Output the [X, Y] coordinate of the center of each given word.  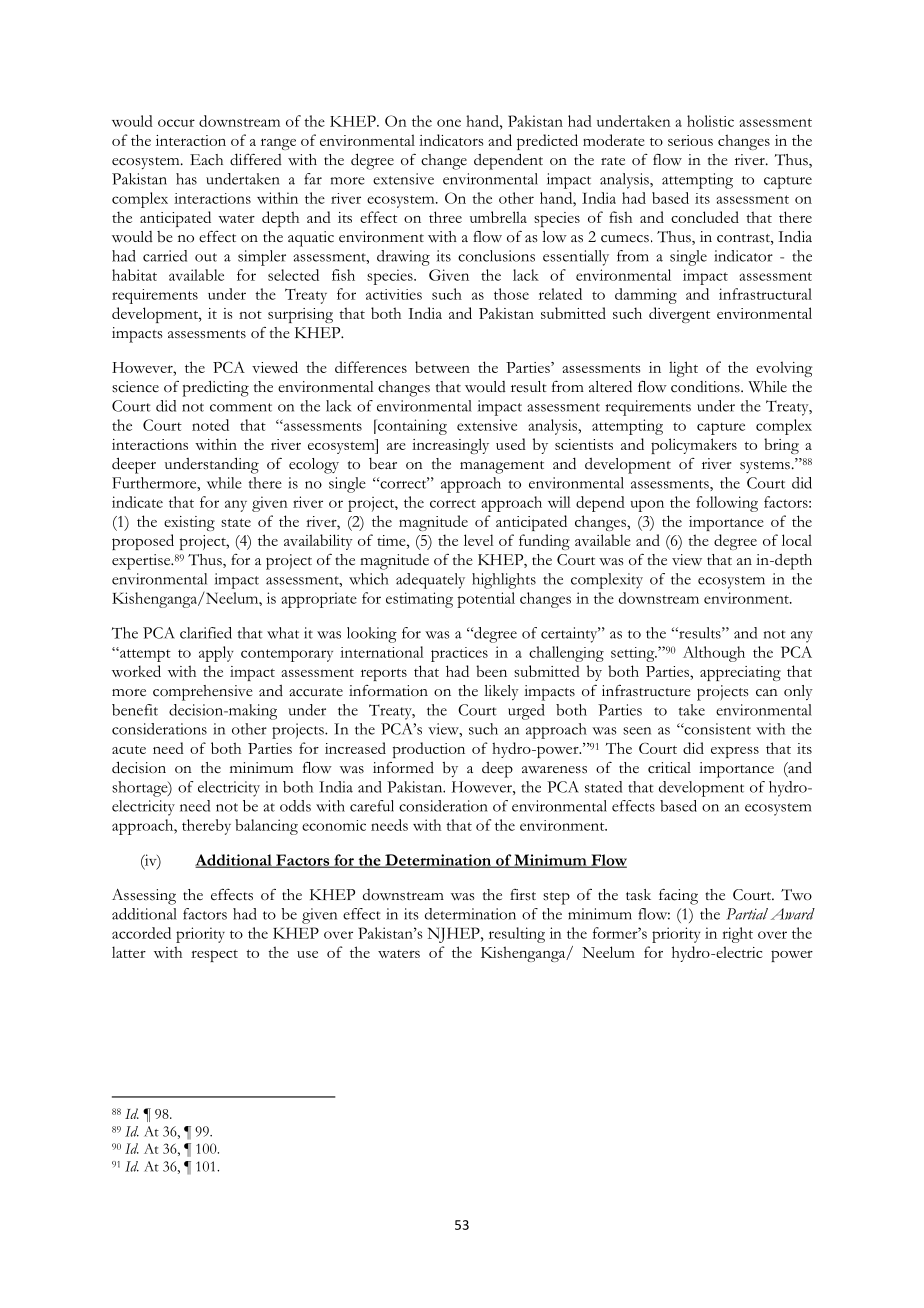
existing [189, 523]
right [737, 935]
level [479, 540]
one [449, 123]
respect [214, 955]
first [523, 895]
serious [690, 140]
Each [206, 160]
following [727, 504]
